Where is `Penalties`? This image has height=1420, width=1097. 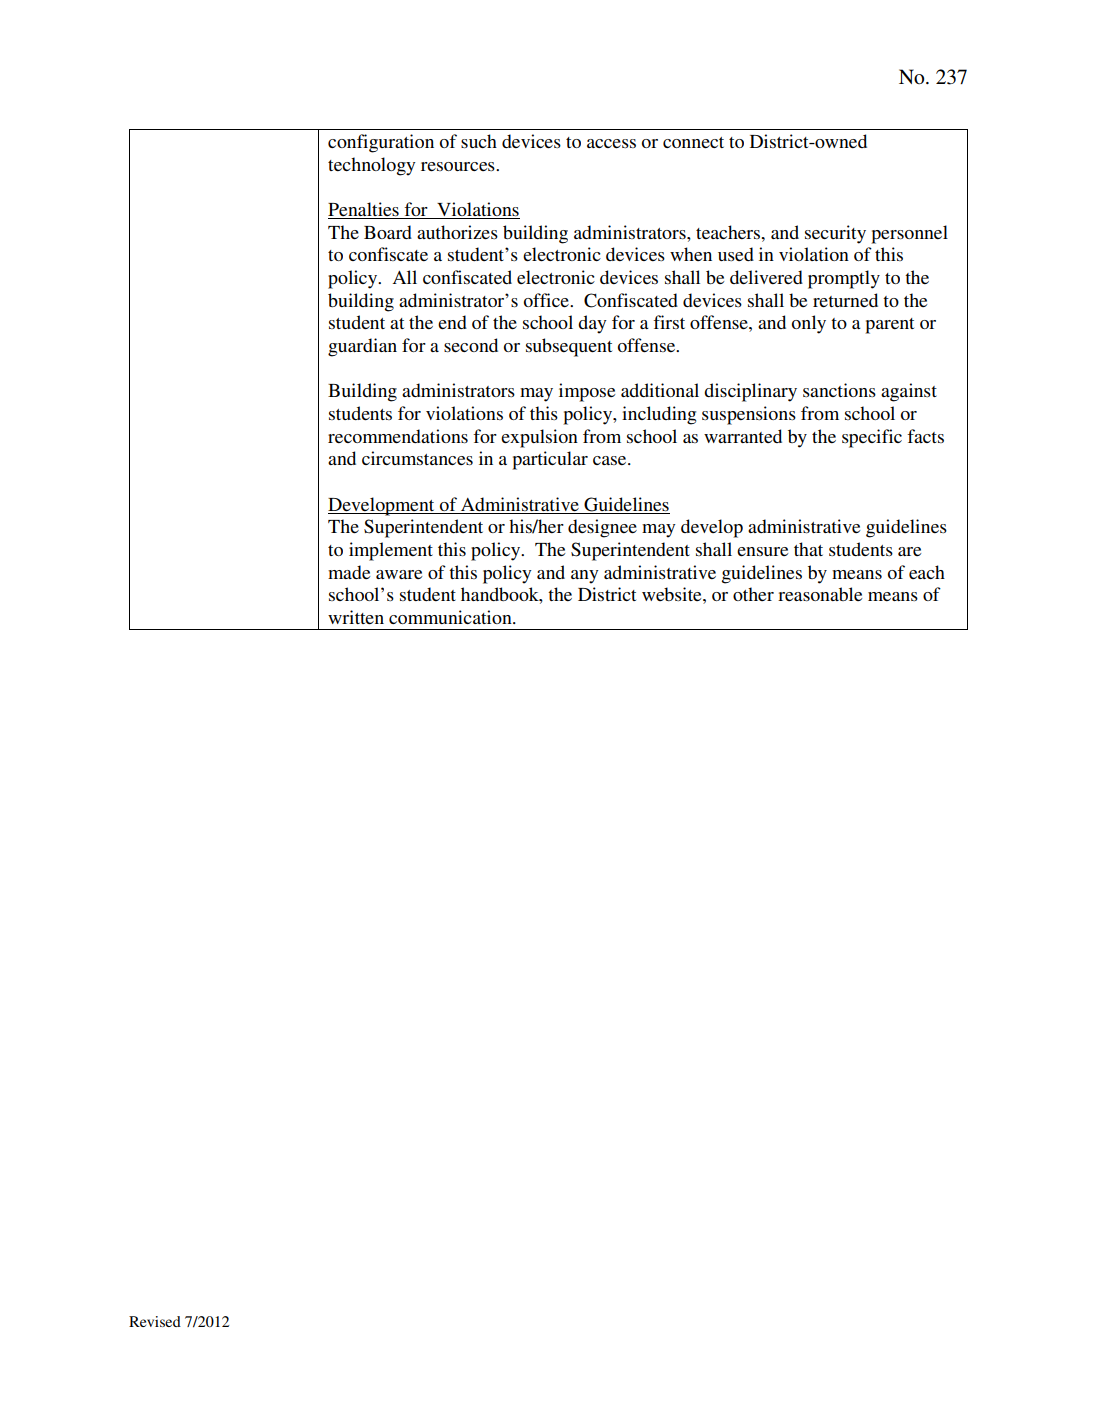
Penalties is located at coordinates (363, 209).
